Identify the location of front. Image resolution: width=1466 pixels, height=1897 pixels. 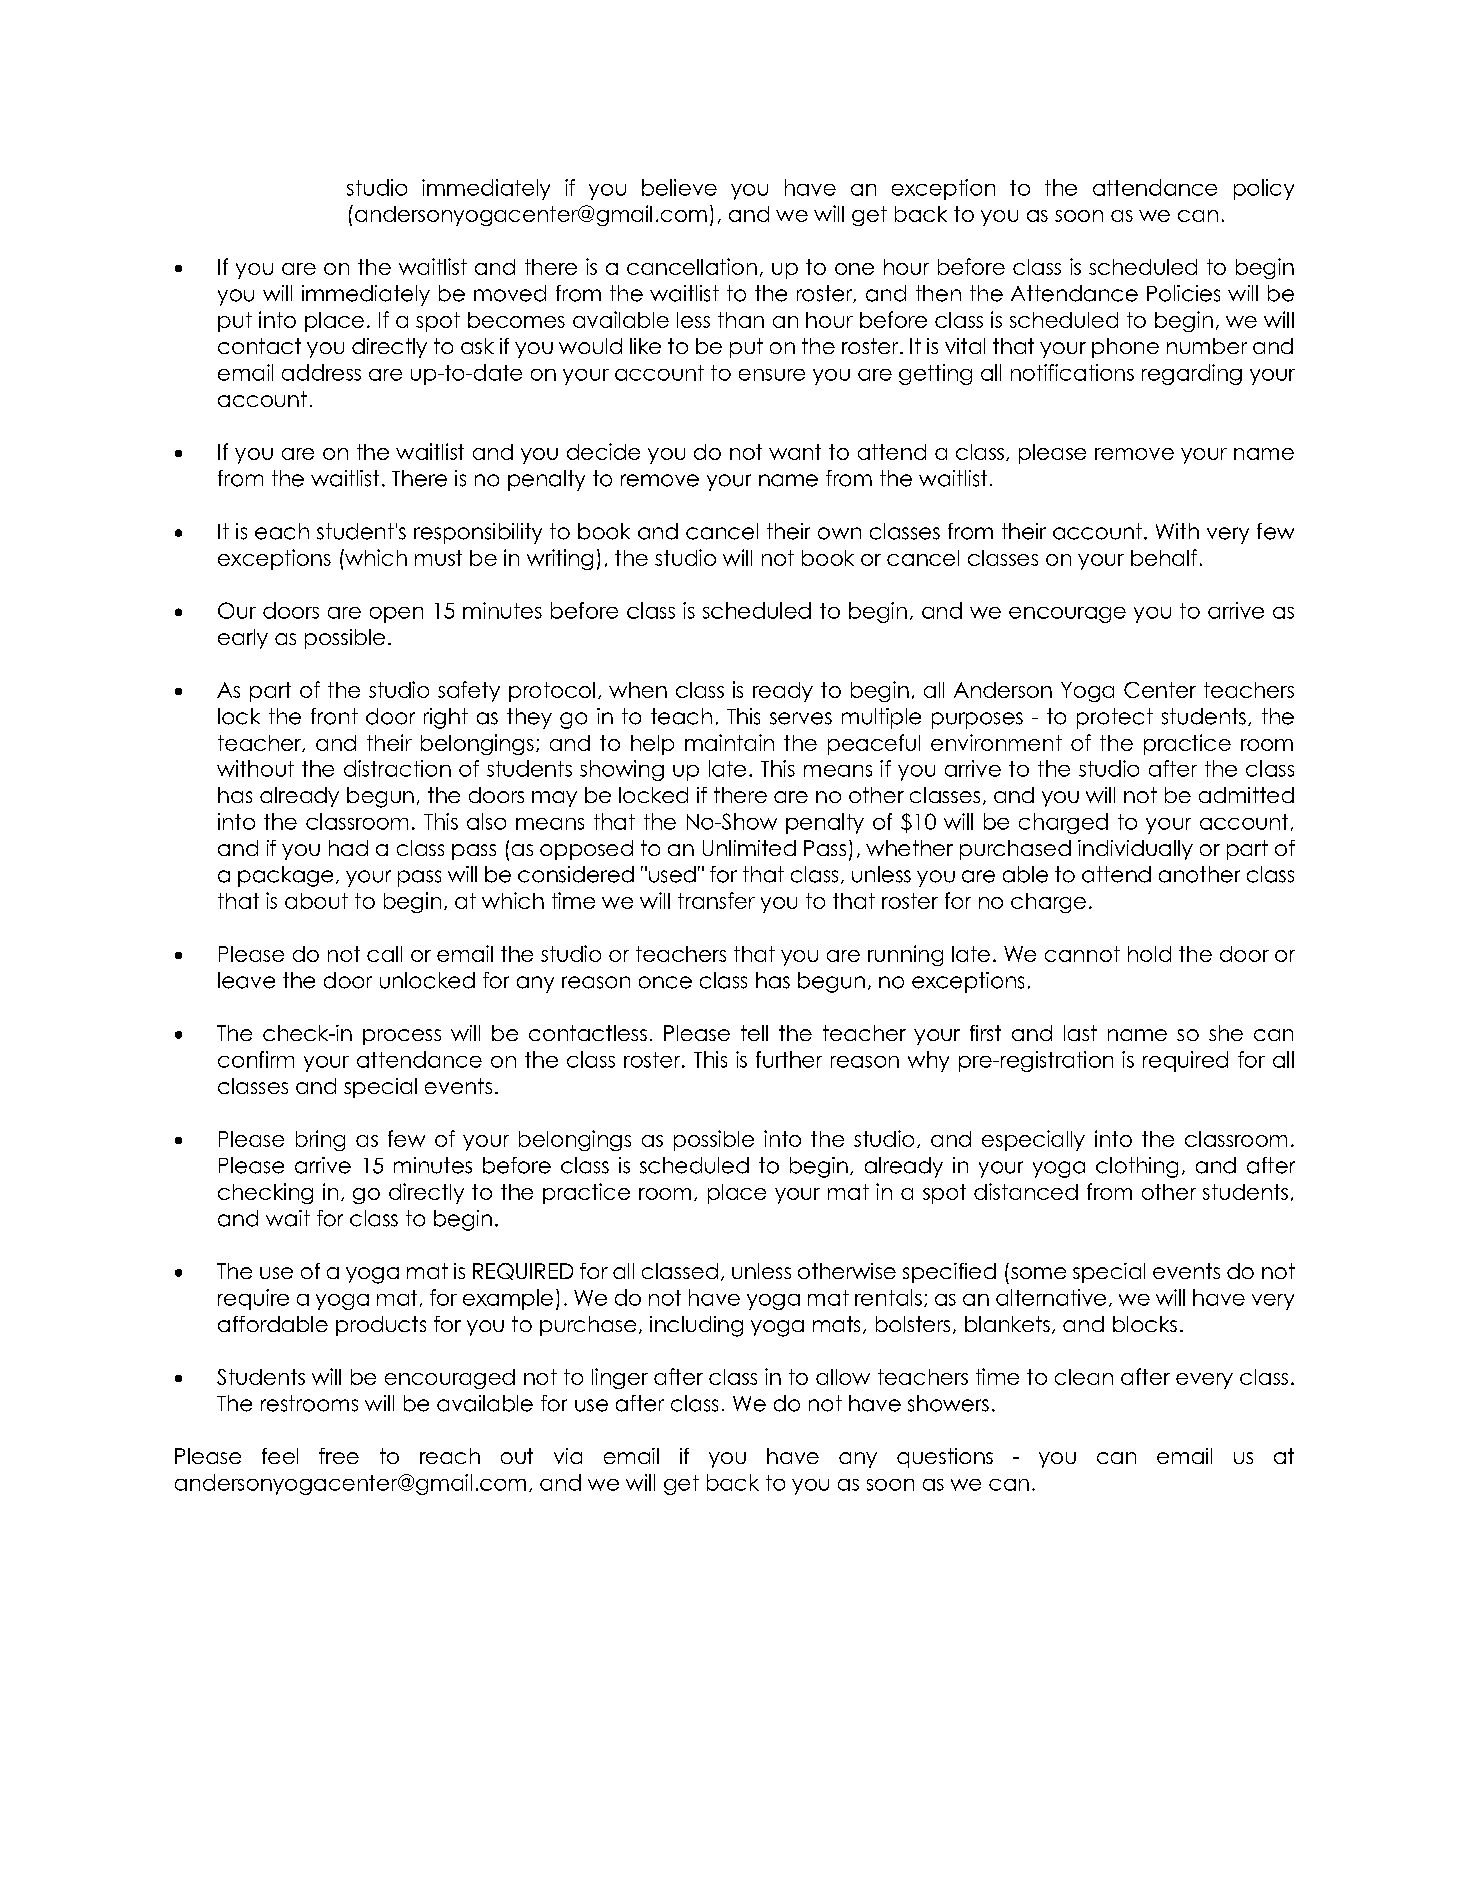
(334, 716).
